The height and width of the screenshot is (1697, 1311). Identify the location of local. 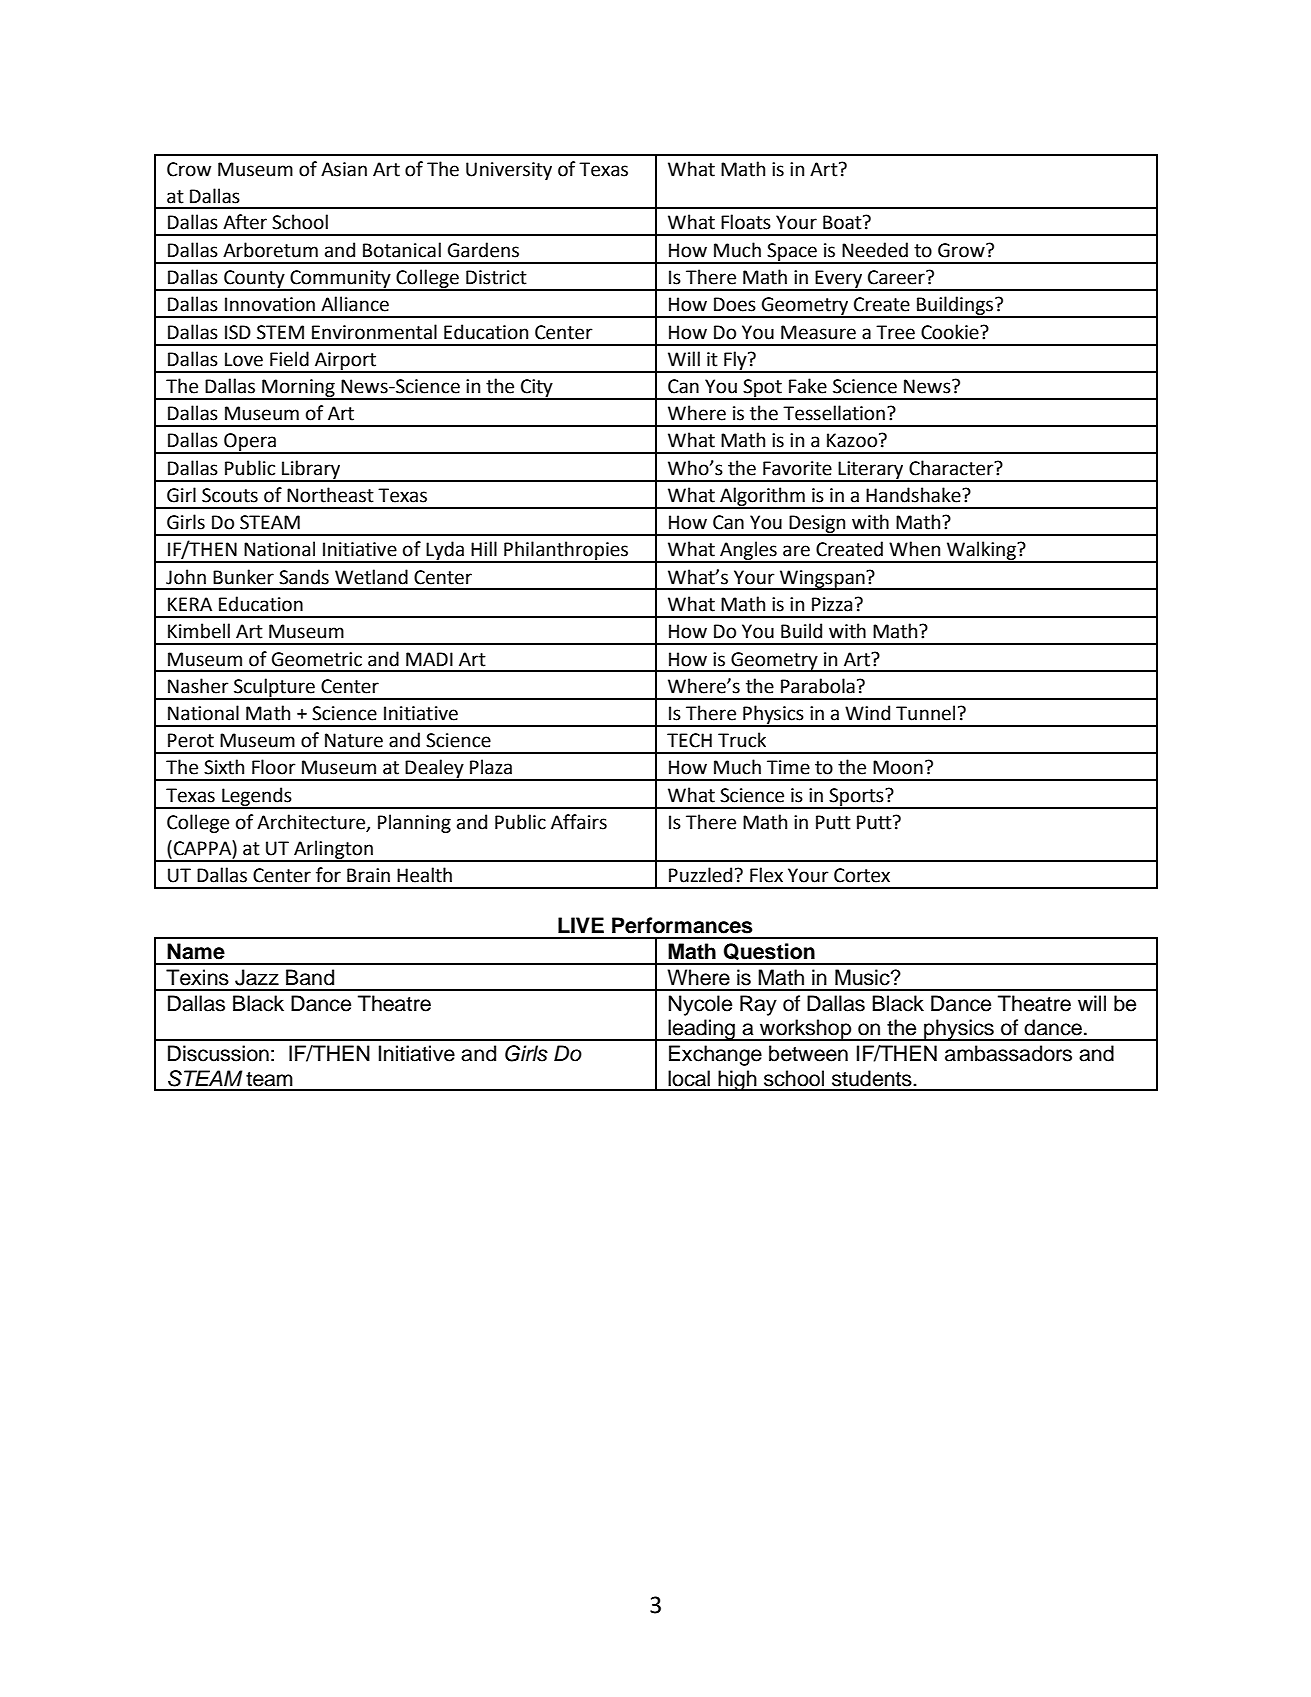
(689, 1078).
